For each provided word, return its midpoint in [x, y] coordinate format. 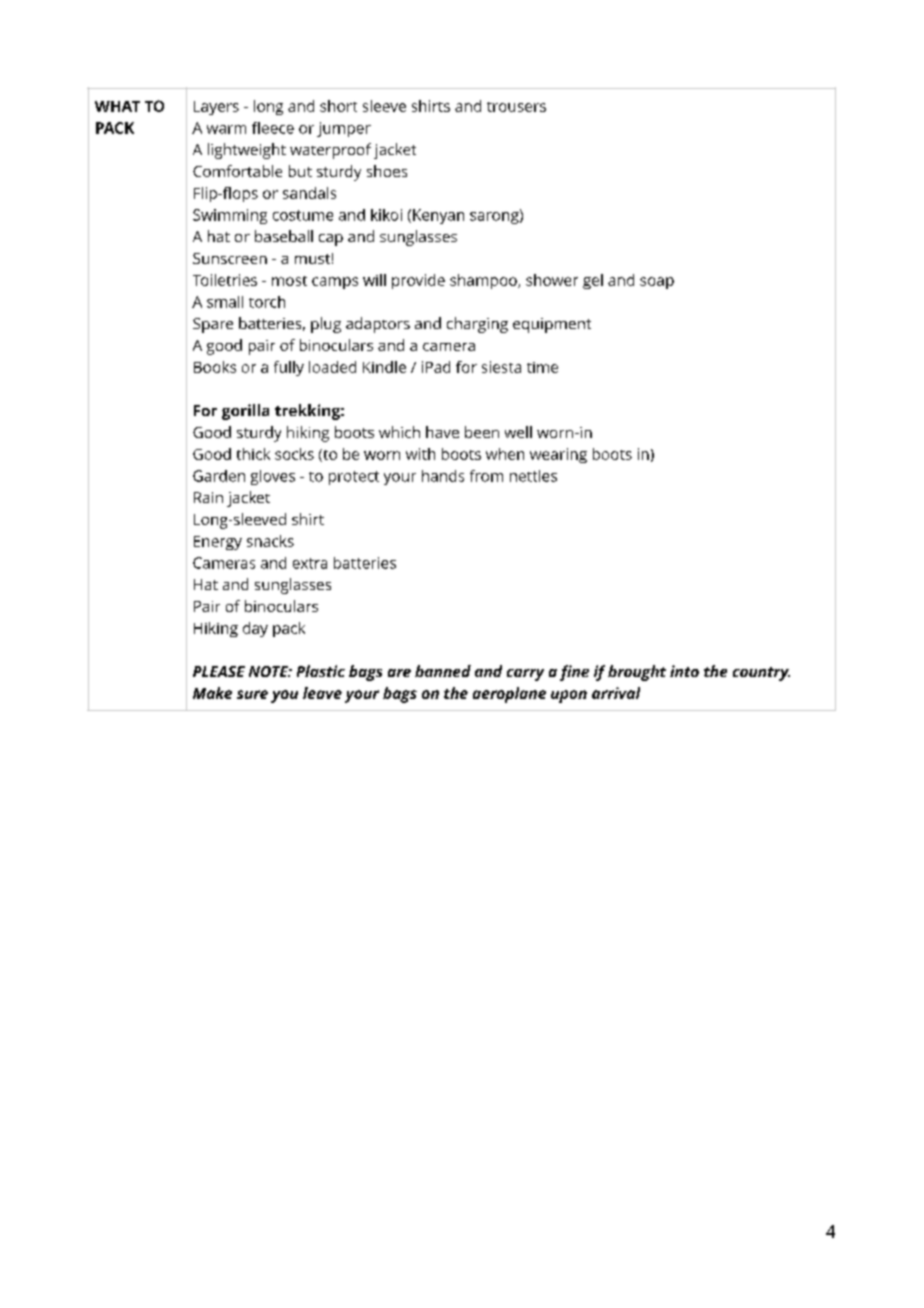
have [442, 432]
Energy [218, 543]
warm [226, 129]
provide [418, 281]
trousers [516, 107]
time [542, 367]
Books [215, 367]
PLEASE [219, 671]
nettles [533, 476]
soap [657, 283]
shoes [387, 171]
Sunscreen [230, 258]
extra [310, 563]
